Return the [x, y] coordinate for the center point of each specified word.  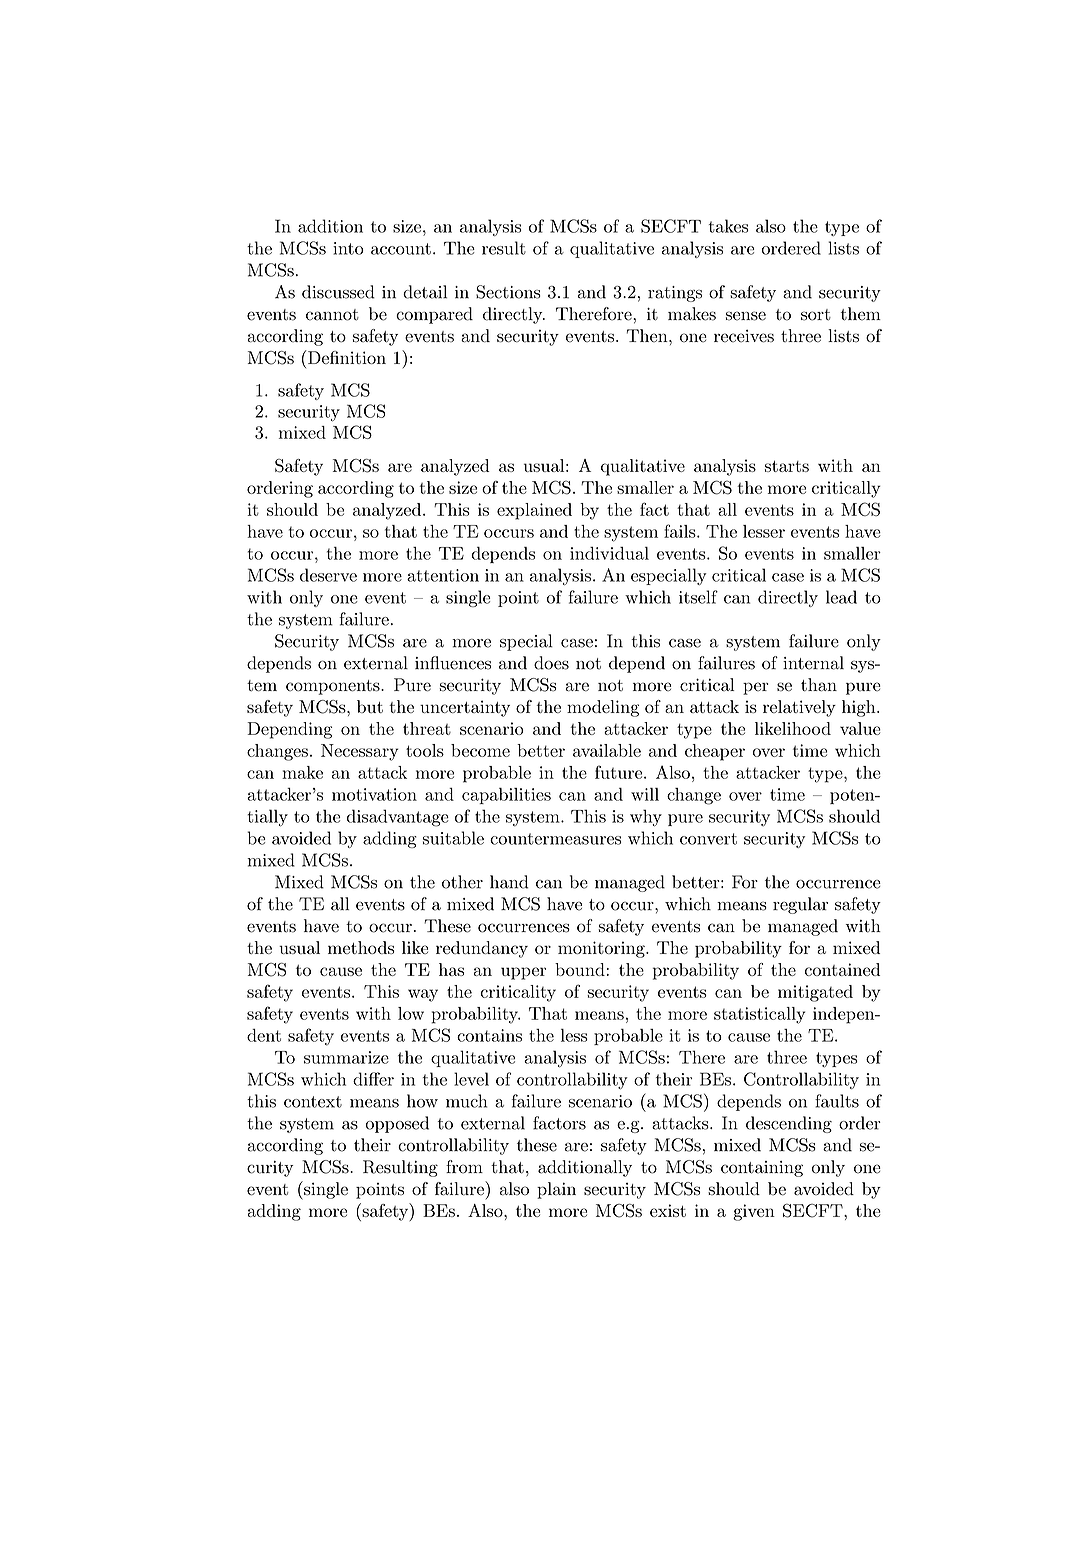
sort [816, 315]
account [401, 249]
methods [361, 947]
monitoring [602, 949]
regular [800, 905]
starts [787, 466]
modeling [603, 708]
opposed [397, 1124]
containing [762, 1169]
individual [609, 553]
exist [668, 1210]
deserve [328, 575]
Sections [508, 292]
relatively [799, 708]
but [370, 706]
